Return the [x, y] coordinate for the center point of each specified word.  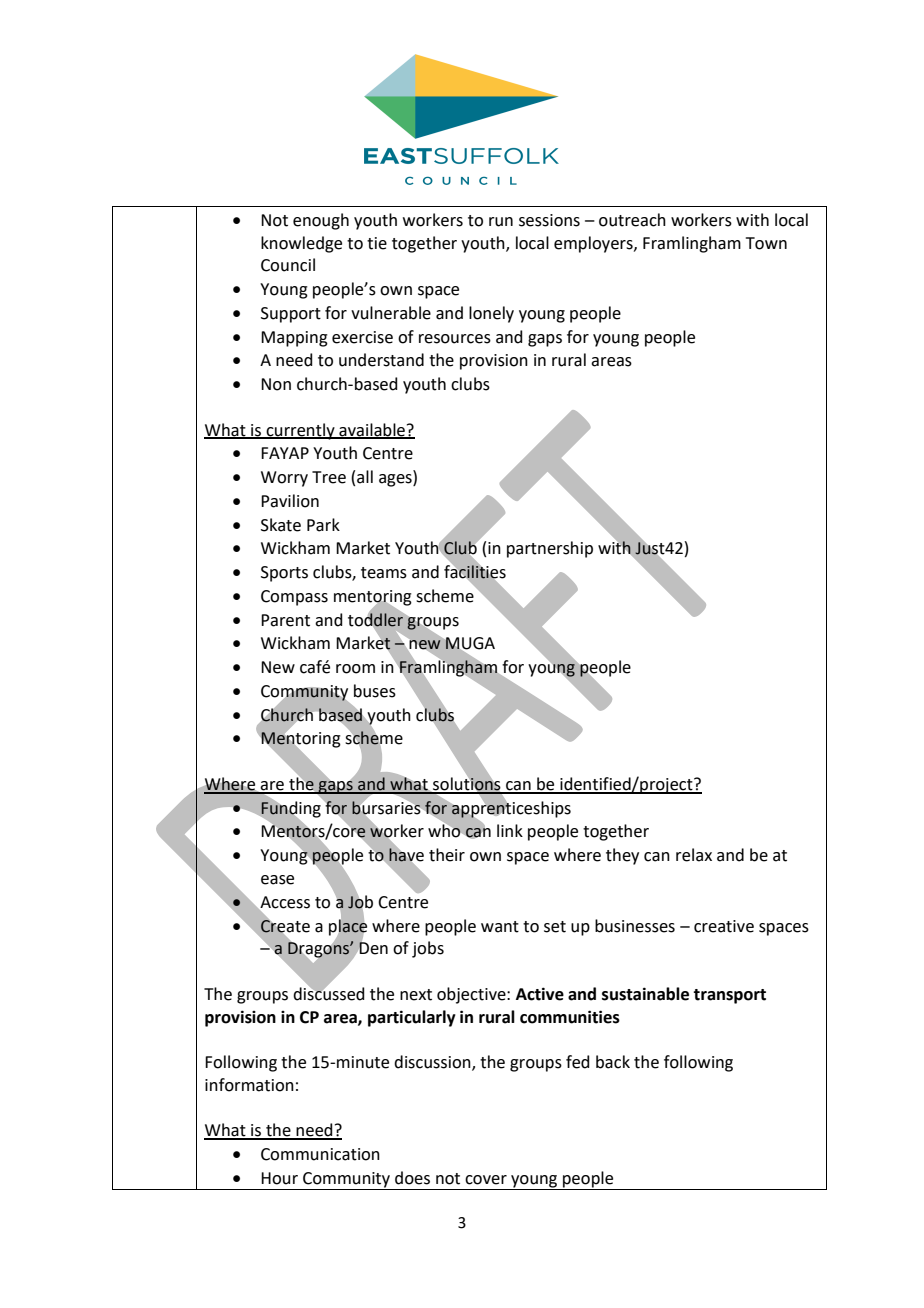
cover [486, 1180]
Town [766, 243]
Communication [320, 1154]
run [501, 222]
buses [375, 691]
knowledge [301, 244]
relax [694, 855]
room [355, 669]
